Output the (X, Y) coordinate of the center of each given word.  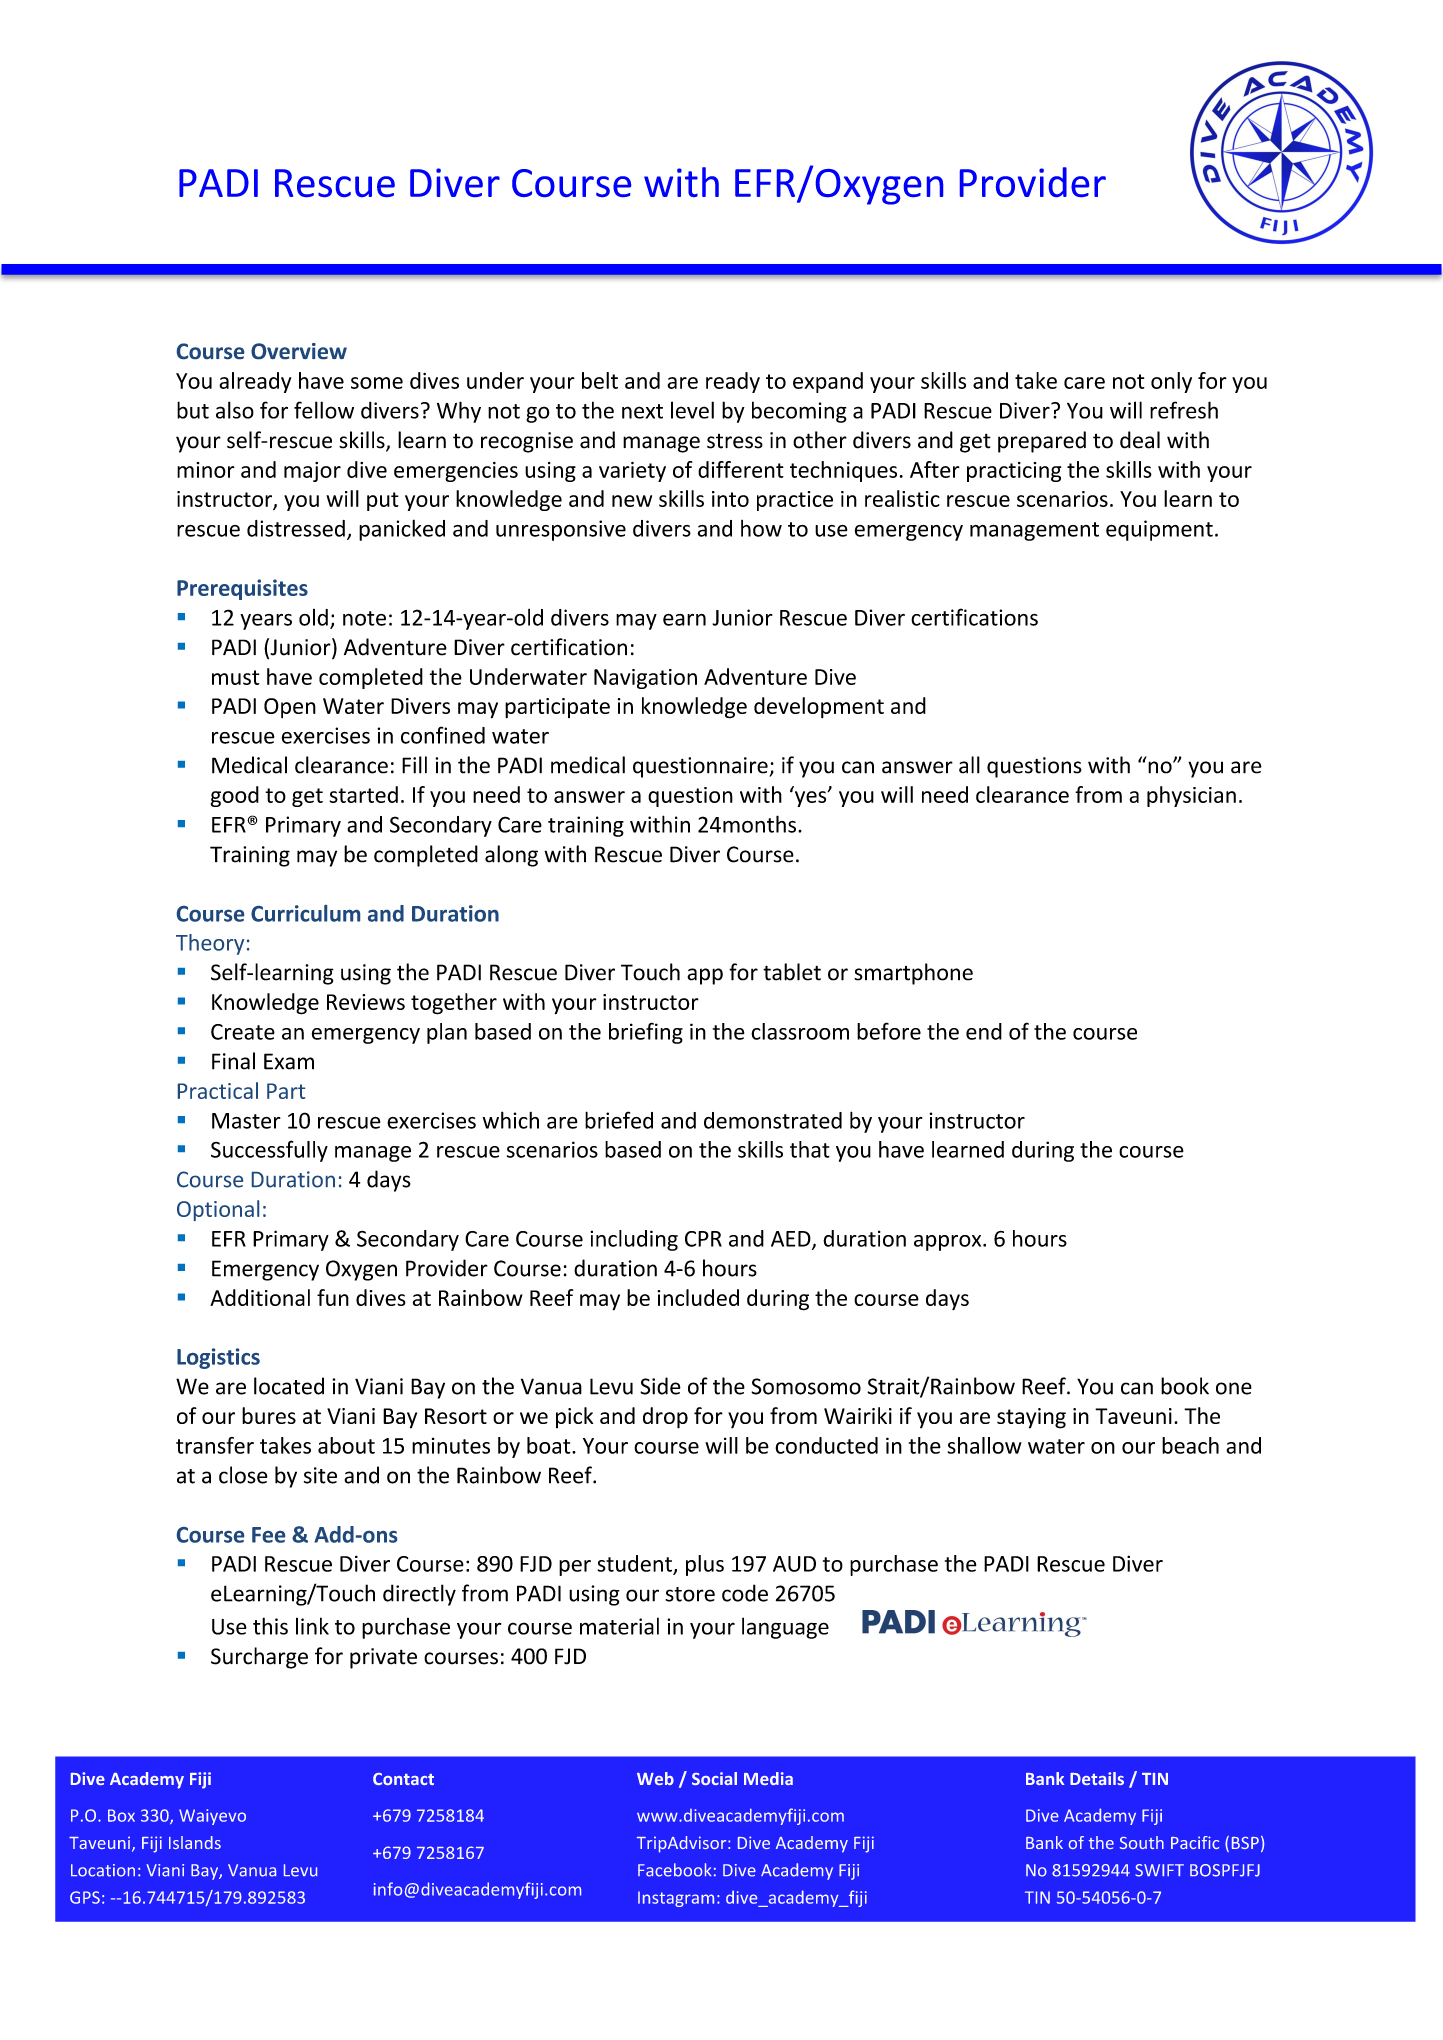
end (984, 1031)
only (1171, 382)
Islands (195, 1842)
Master (246, 1121)
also (235, 410)
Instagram (676, 1899)
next (642, 411)
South (1142, 1842)
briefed (619, 1120)
